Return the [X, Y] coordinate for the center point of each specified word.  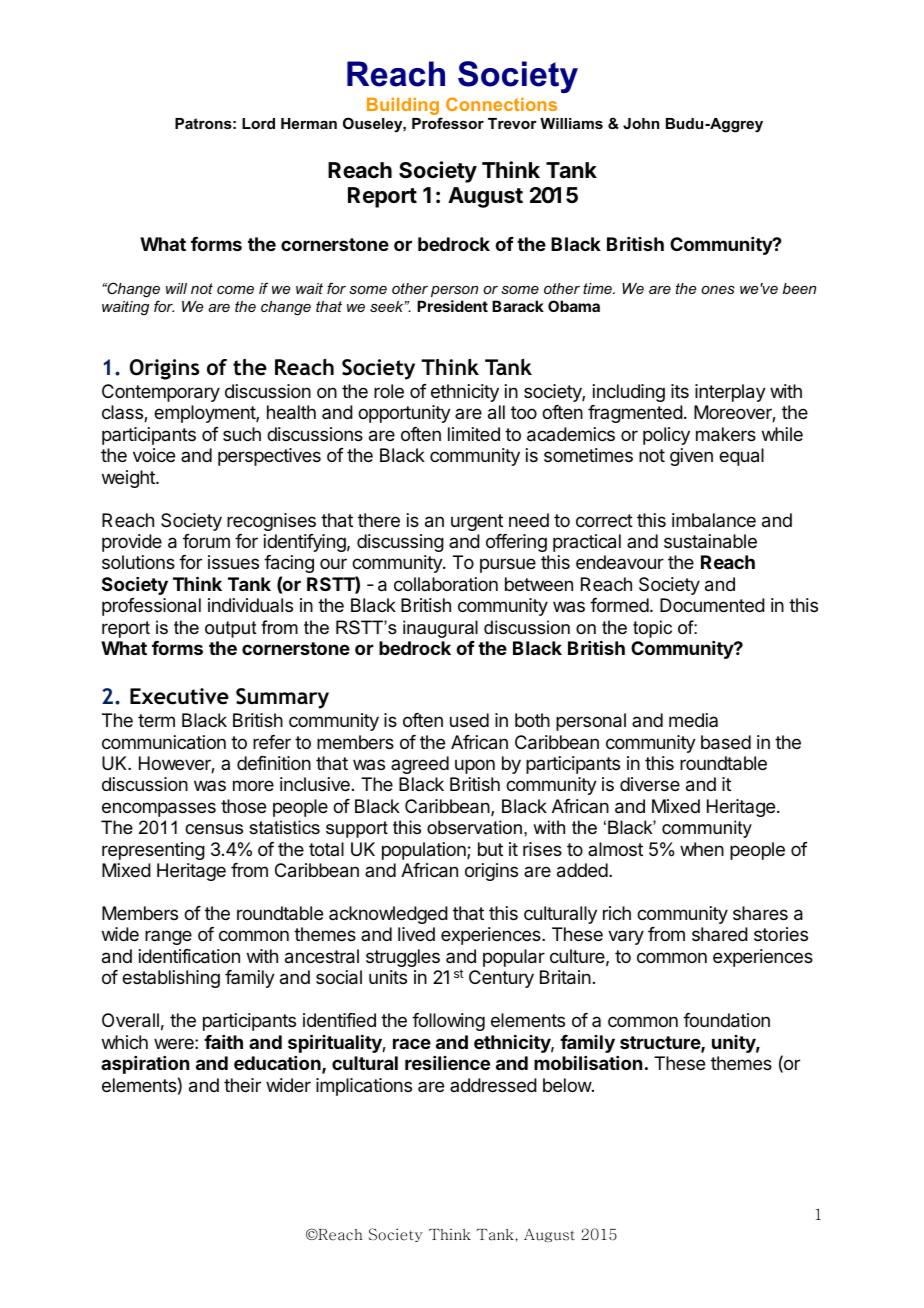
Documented [712, 605]
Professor [448, 123]
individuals [250, 605]
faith [223, 1042]
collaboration [446, 584]
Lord [258, 123]
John [641, 123]
